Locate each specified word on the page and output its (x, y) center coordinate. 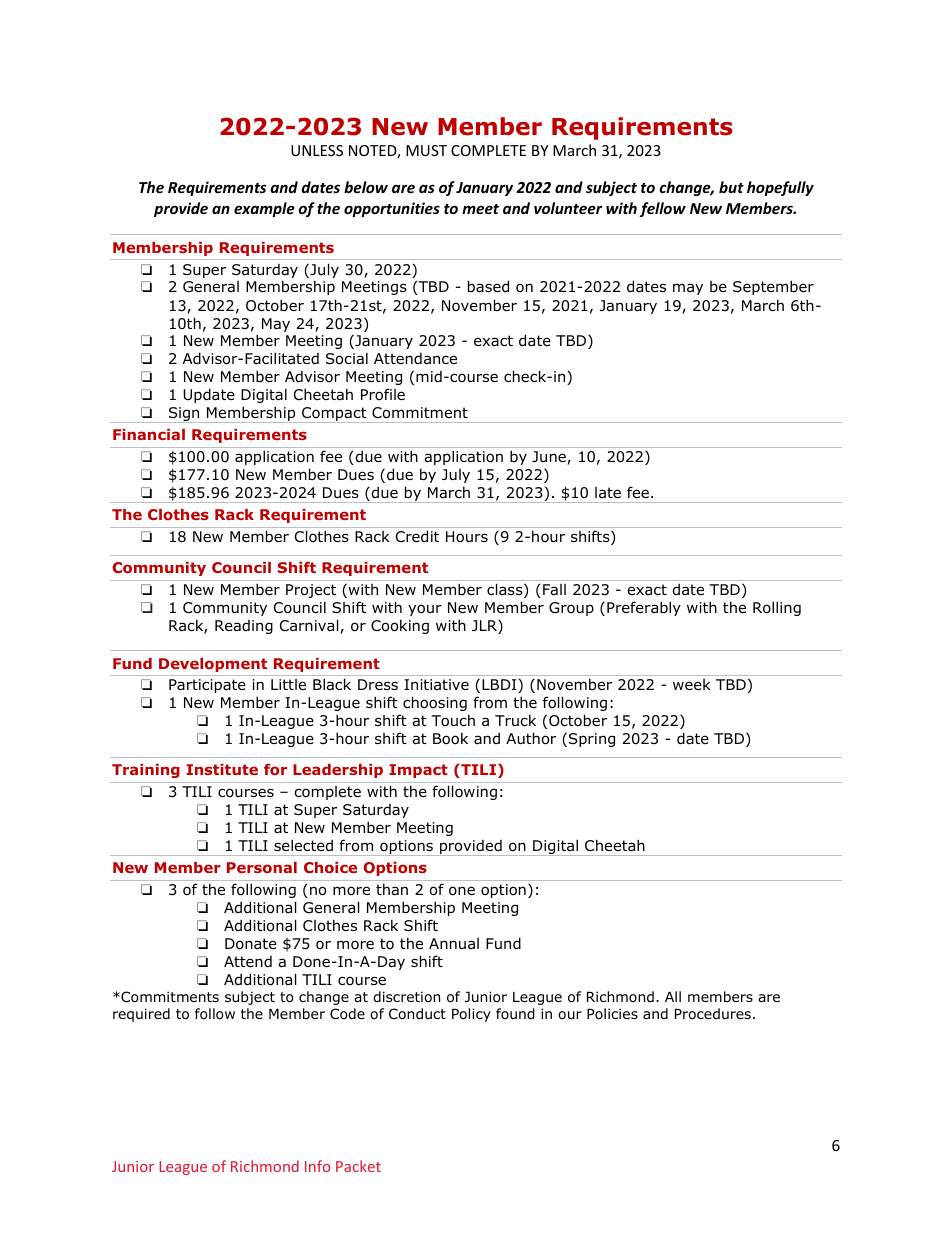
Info (317, 1166)
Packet (358, 1166)
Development (213, 665)
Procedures (713, 1014)
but (731, 187)
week (692, 684)
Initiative (436, 685)
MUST (426, 150)
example (264, 209)
